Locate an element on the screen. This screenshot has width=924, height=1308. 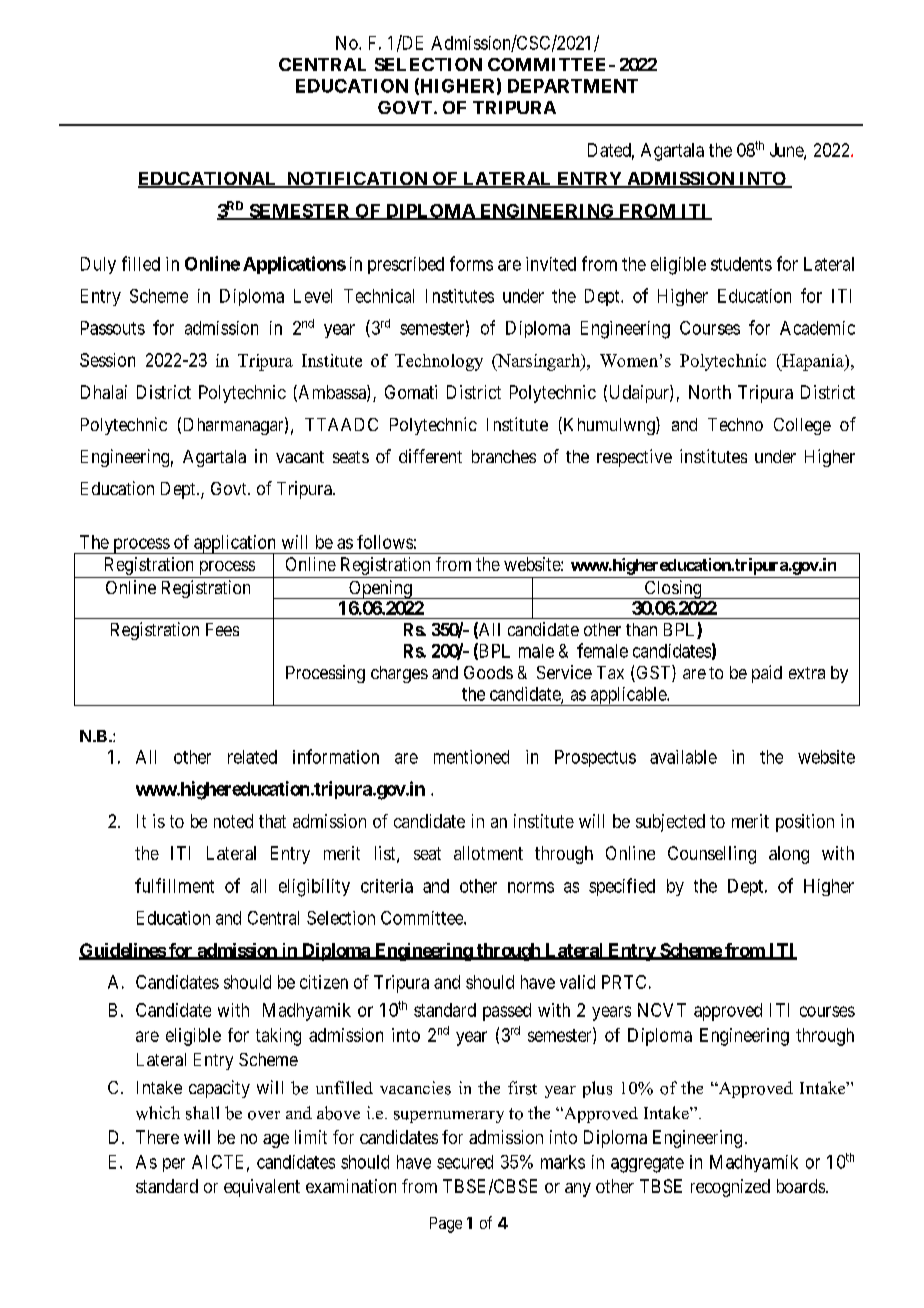
secured is located at coordinates (465, 1162).
